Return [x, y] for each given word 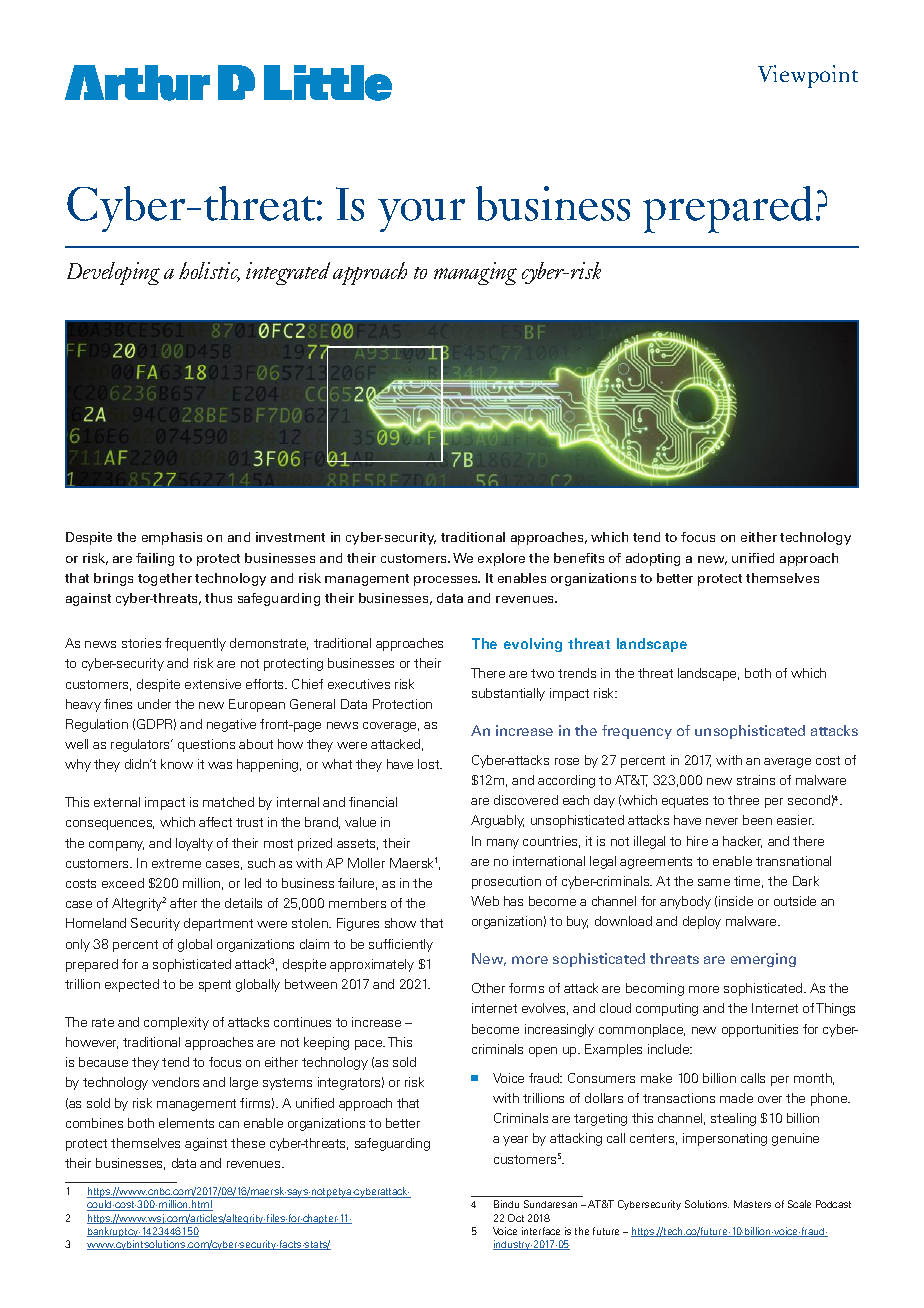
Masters [752, 1204]
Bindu [506, 1204]
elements [186, 1123]
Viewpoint [808, 76]
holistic [209, 272]
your [421, 215]
